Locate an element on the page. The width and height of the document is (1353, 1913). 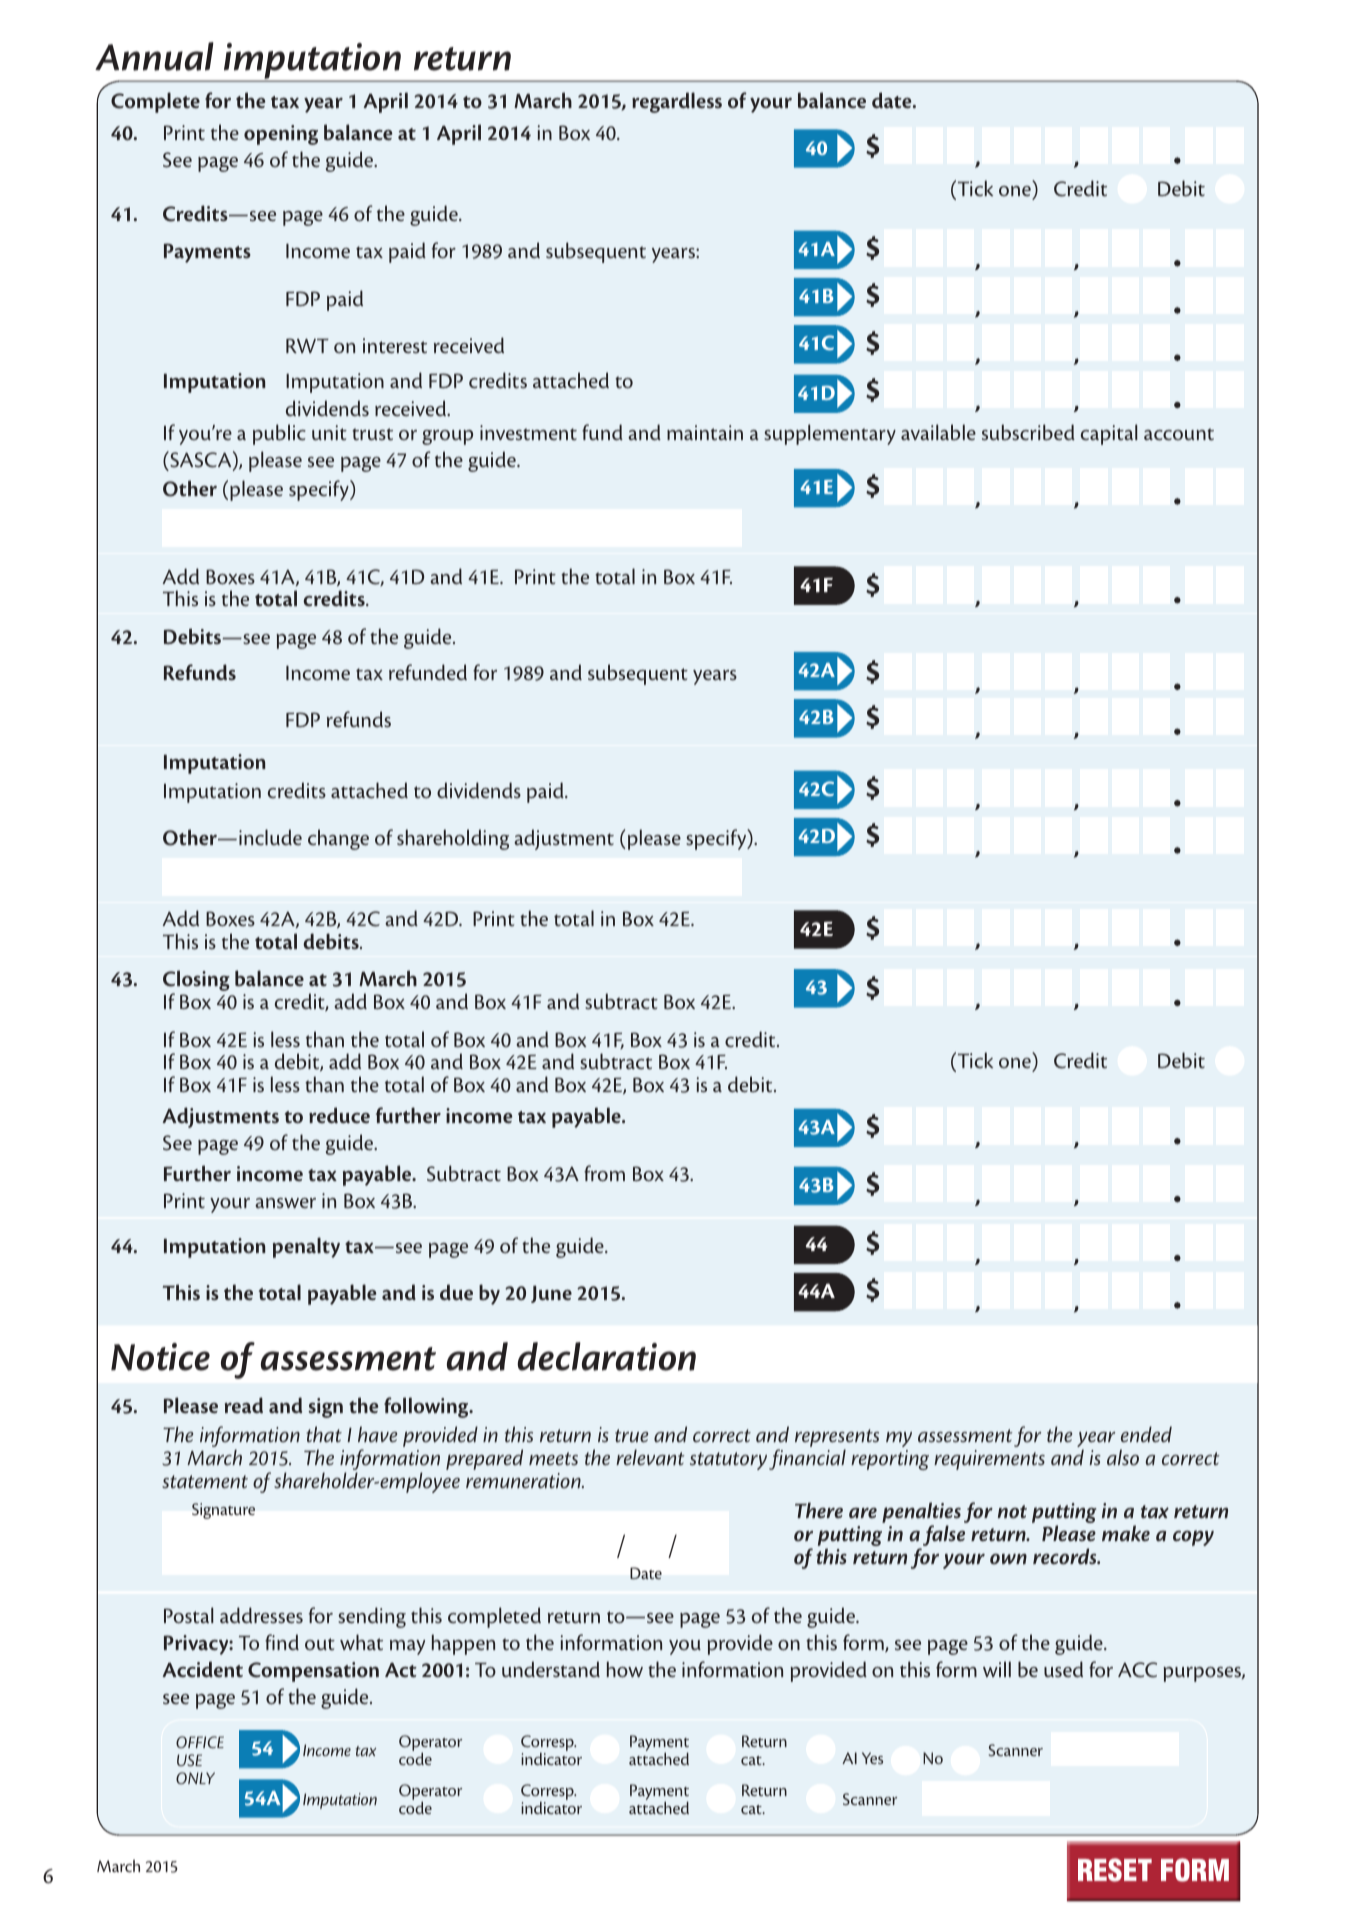
change is located at coordinates (338, 839).
